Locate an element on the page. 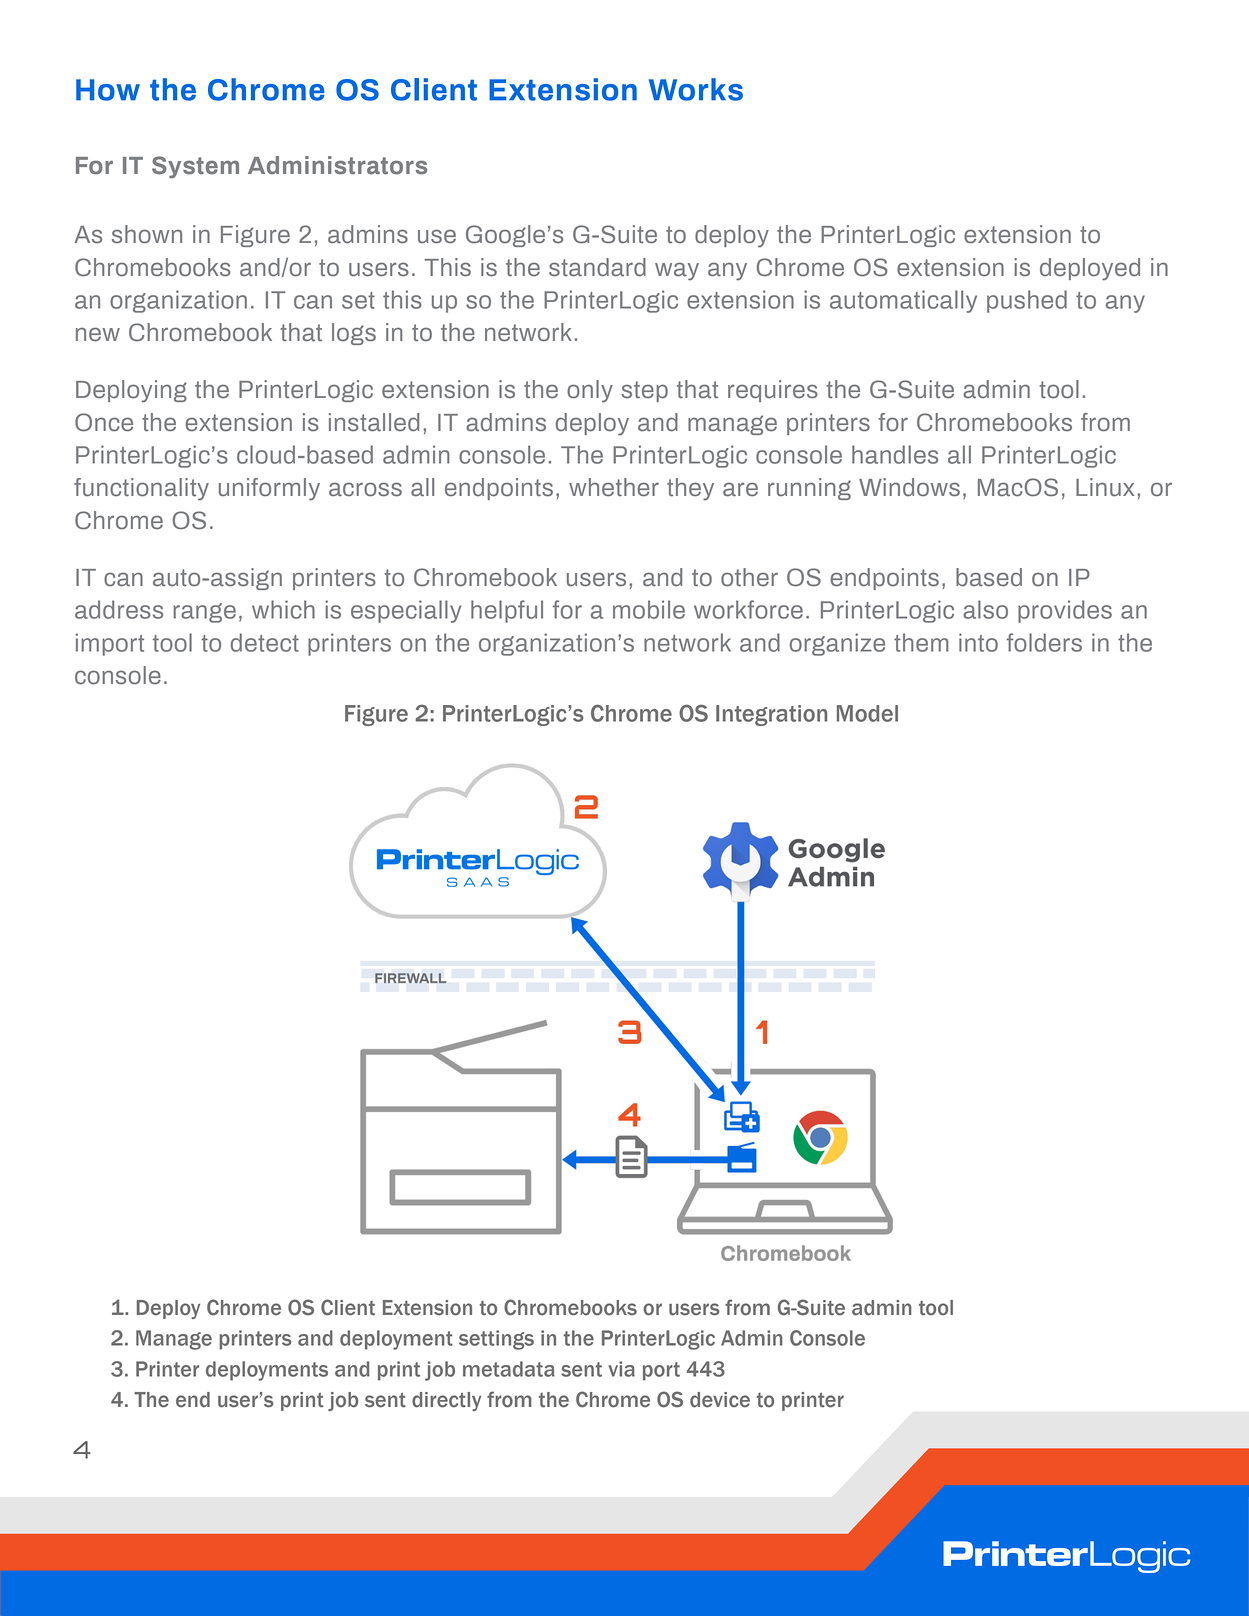 This document has height=1616, width=1249. device is located at coordinates (720, 1400).
